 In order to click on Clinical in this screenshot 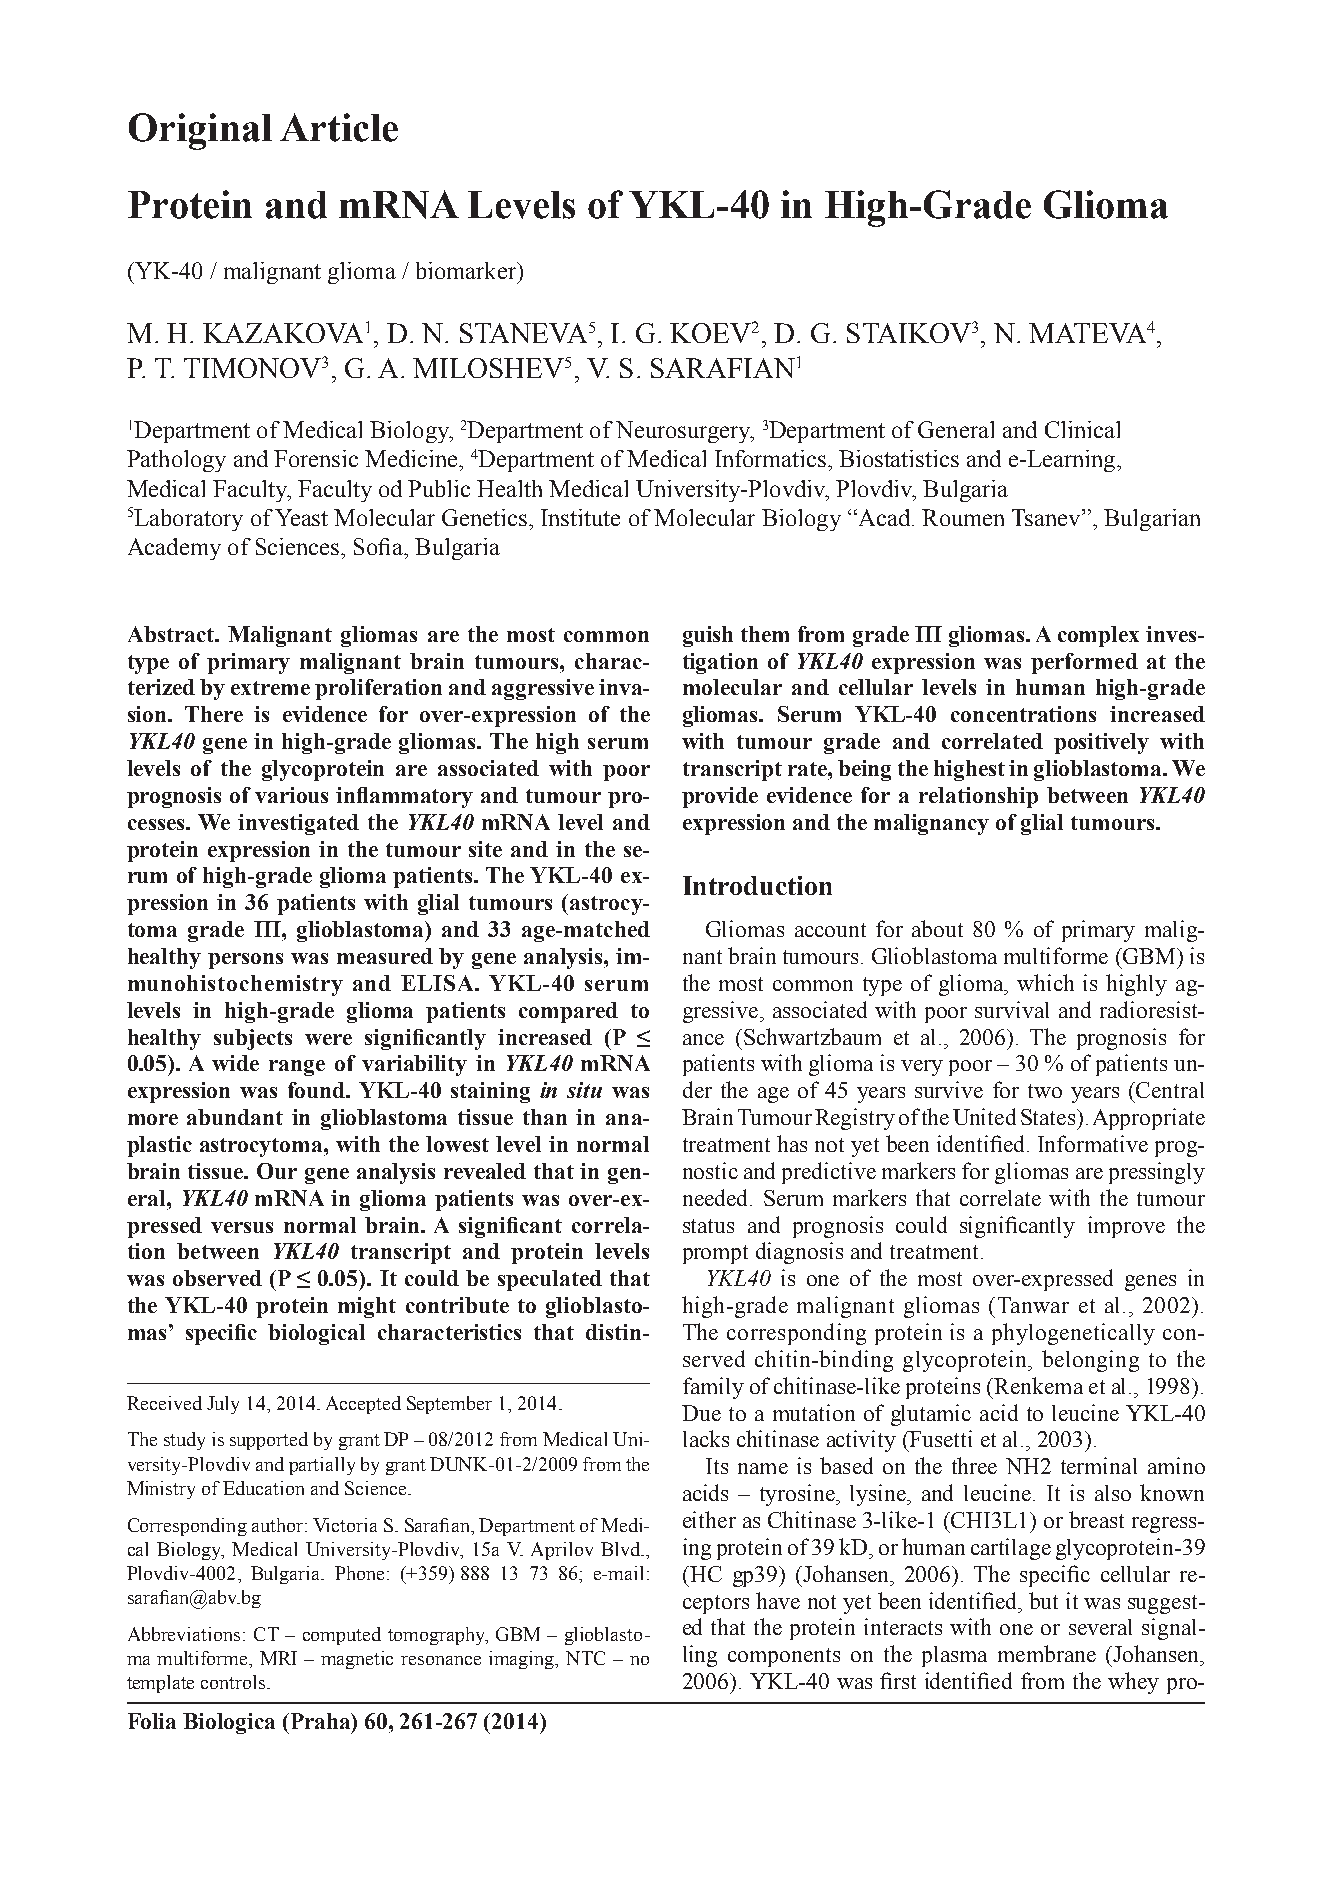, I will do `click(1082, 429)`.
